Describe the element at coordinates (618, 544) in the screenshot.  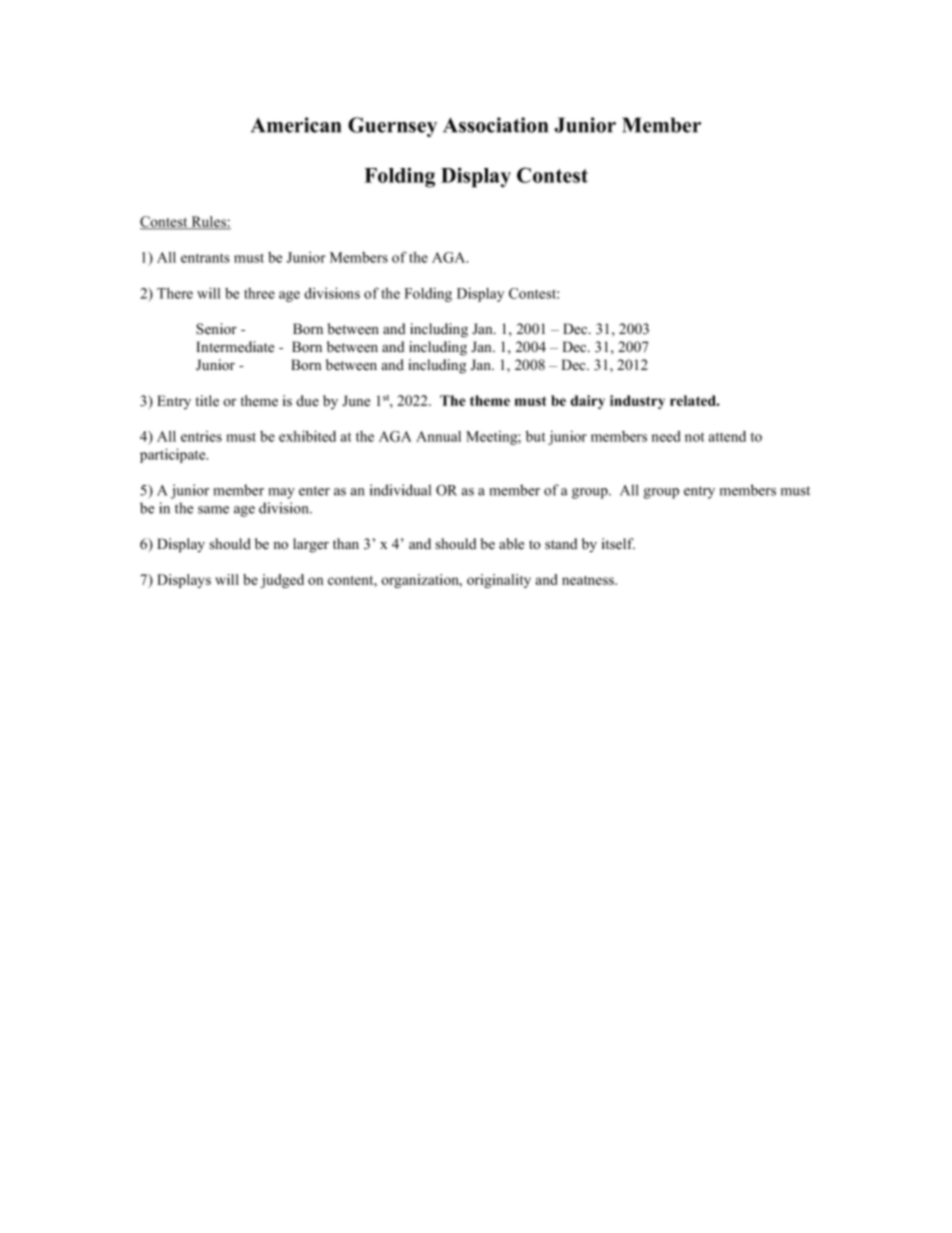
I see `itself` at that location.
